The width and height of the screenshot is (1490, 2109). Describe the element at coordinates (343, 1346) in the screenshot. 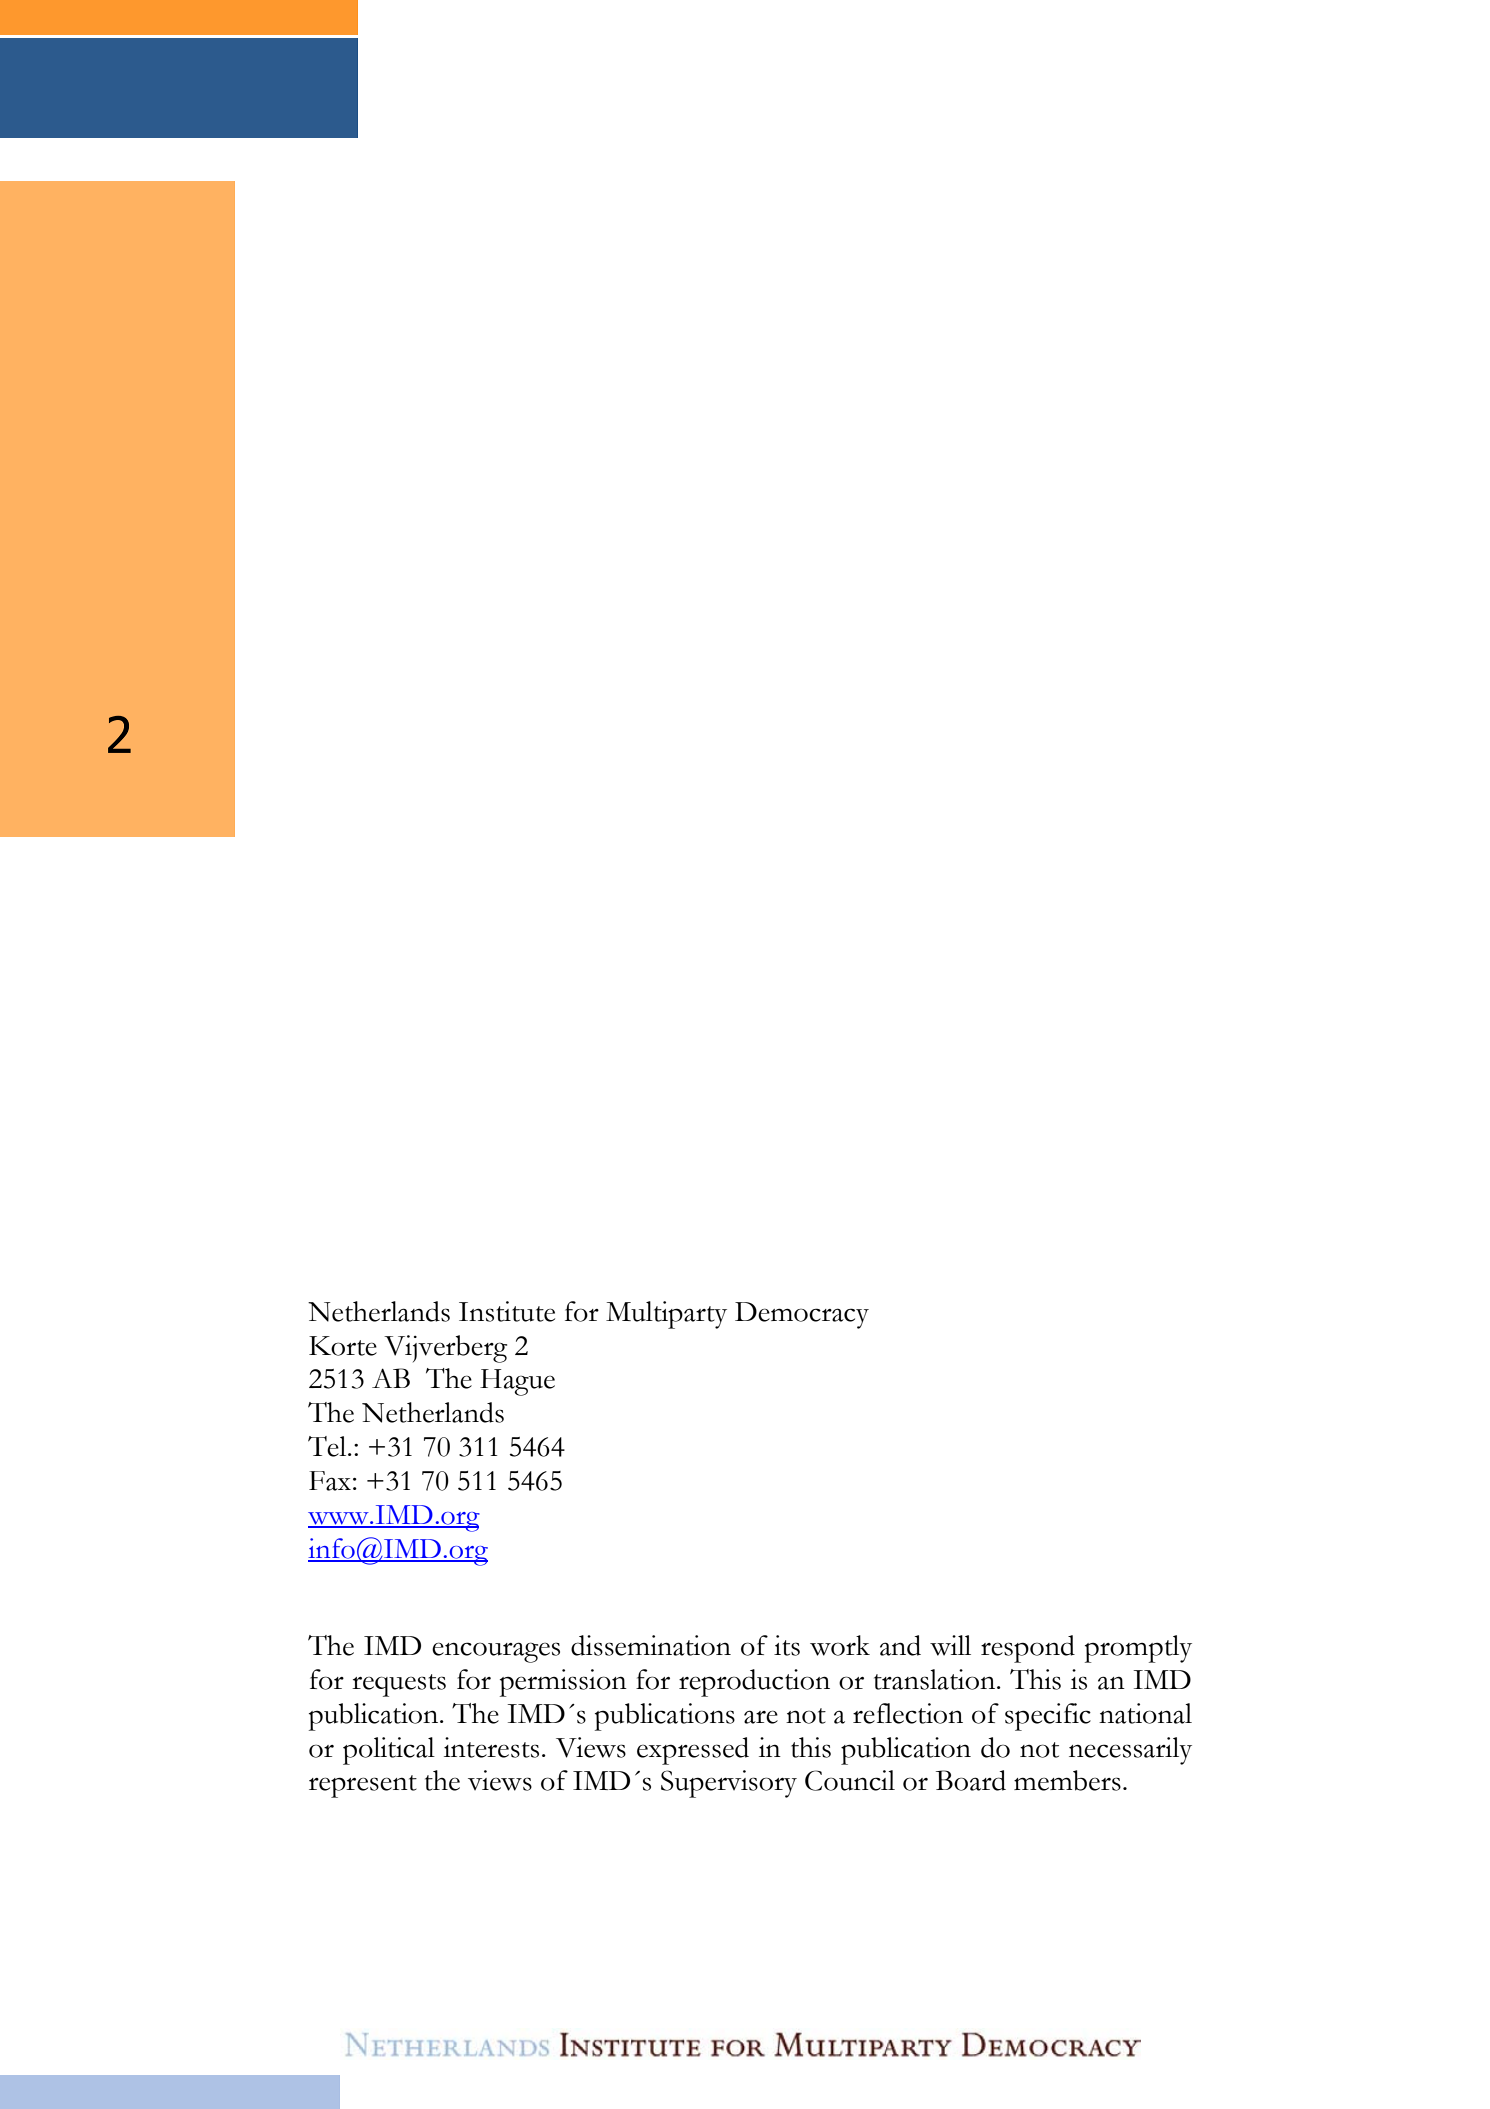

I see `Korte` at that location.
